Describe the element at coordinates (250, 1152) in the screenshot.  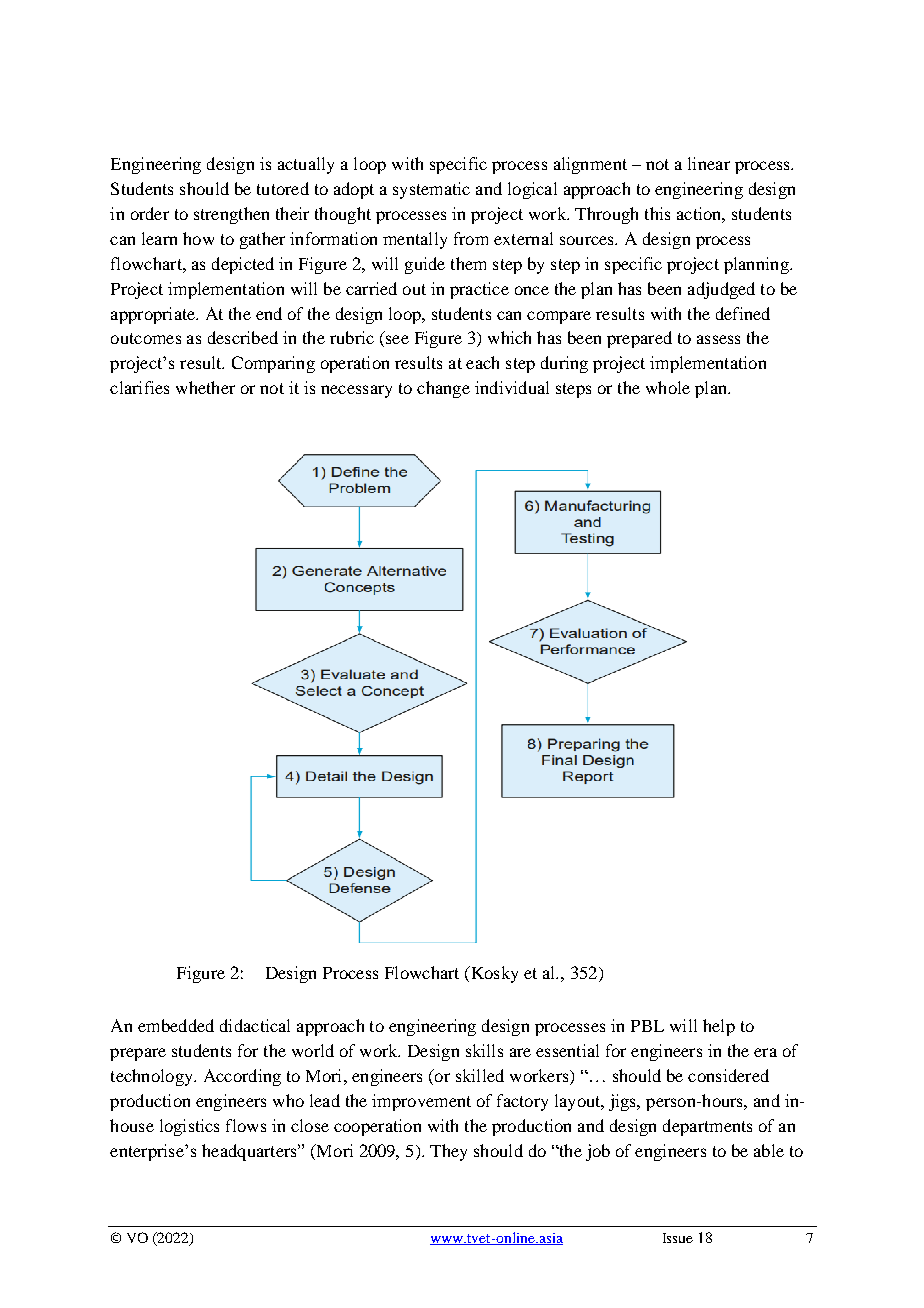
I see `headquarters` at that location.
